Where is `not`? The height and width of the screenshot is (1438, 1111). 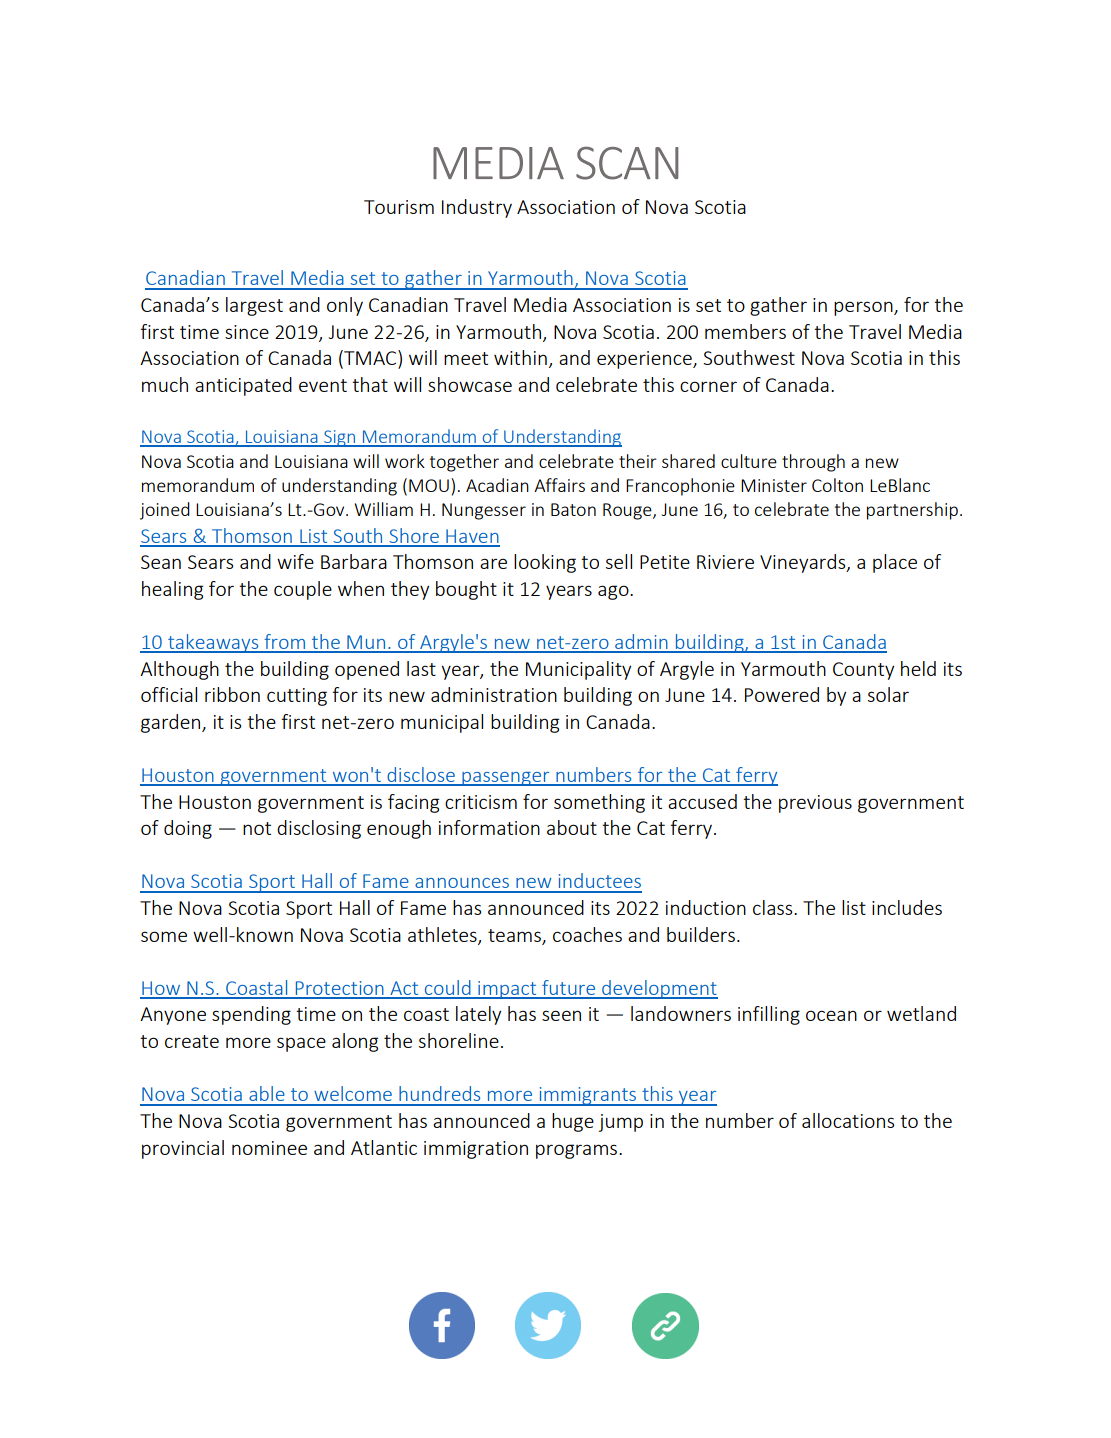
not is located at coordinates (257, 828).
